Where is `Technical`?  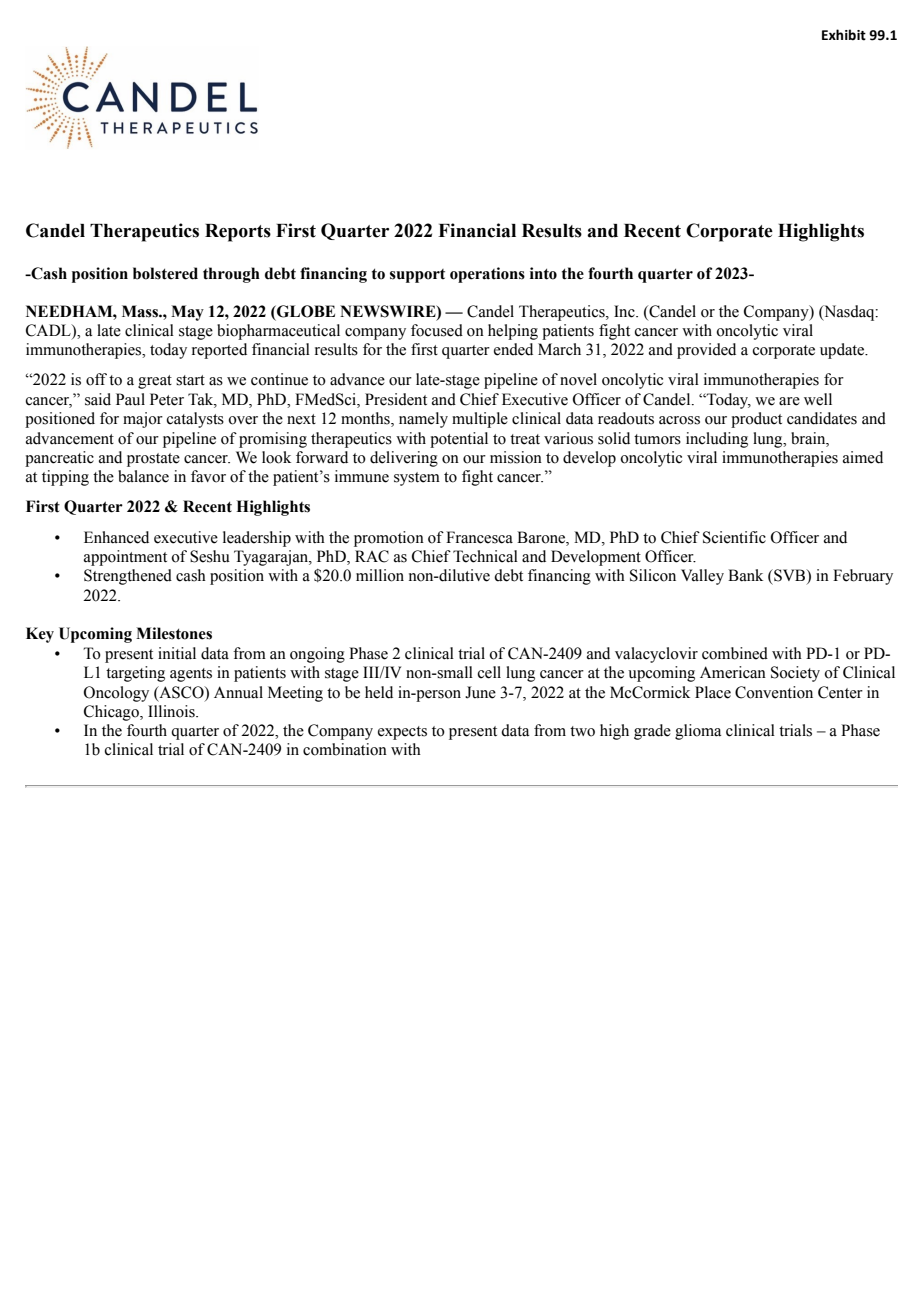 Technical is located at coordinates (485, 556).
